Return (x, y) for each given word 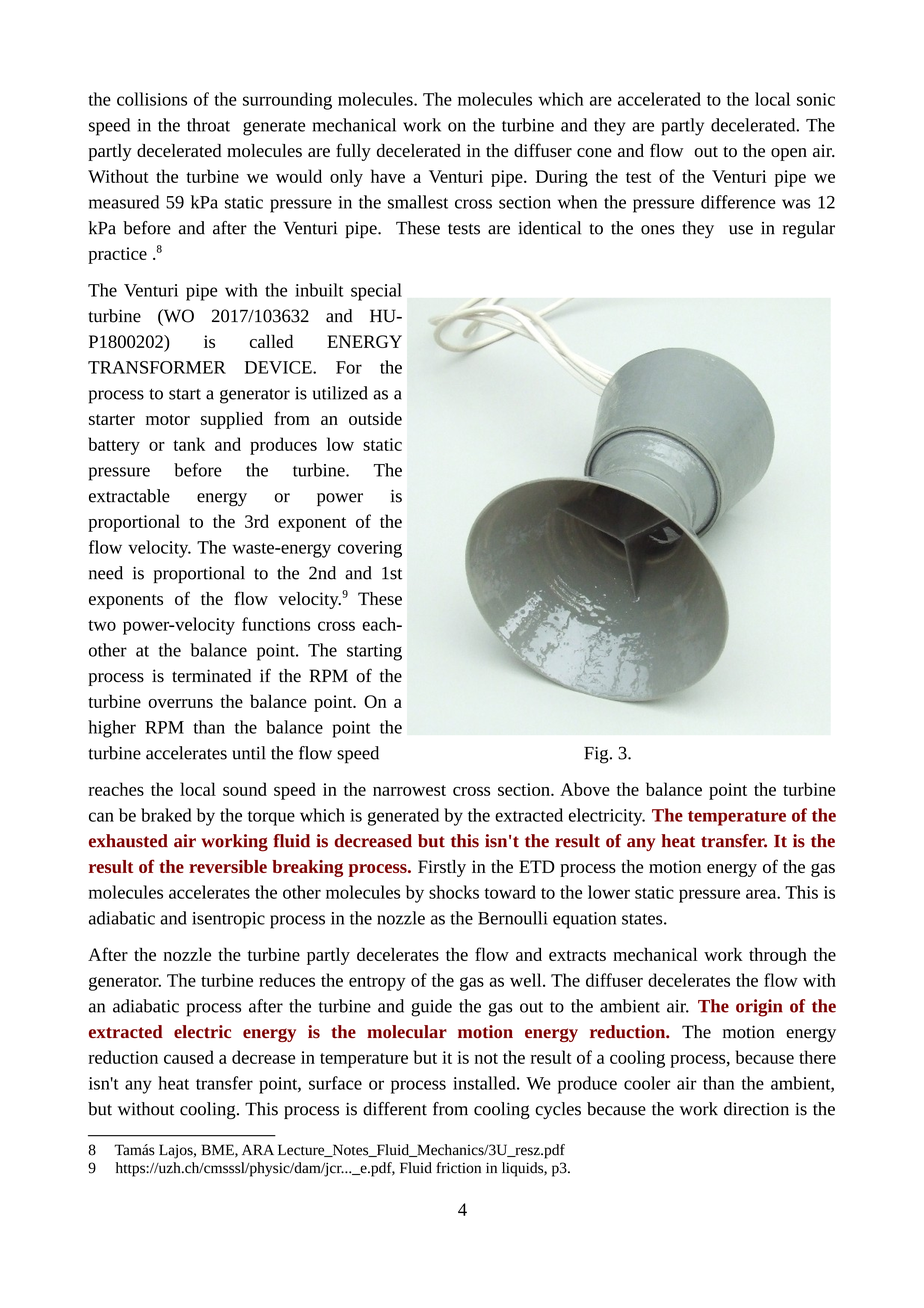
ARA (258, 1149)
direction (756, 1109)
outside (375, 418)
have (388, 176)
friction (458, 1168)
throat (208, 125)
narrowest (409, 790)
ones (658, 230)
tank (189, 444)
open (789, 154)
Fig (597, 755)
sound (245, 789)
